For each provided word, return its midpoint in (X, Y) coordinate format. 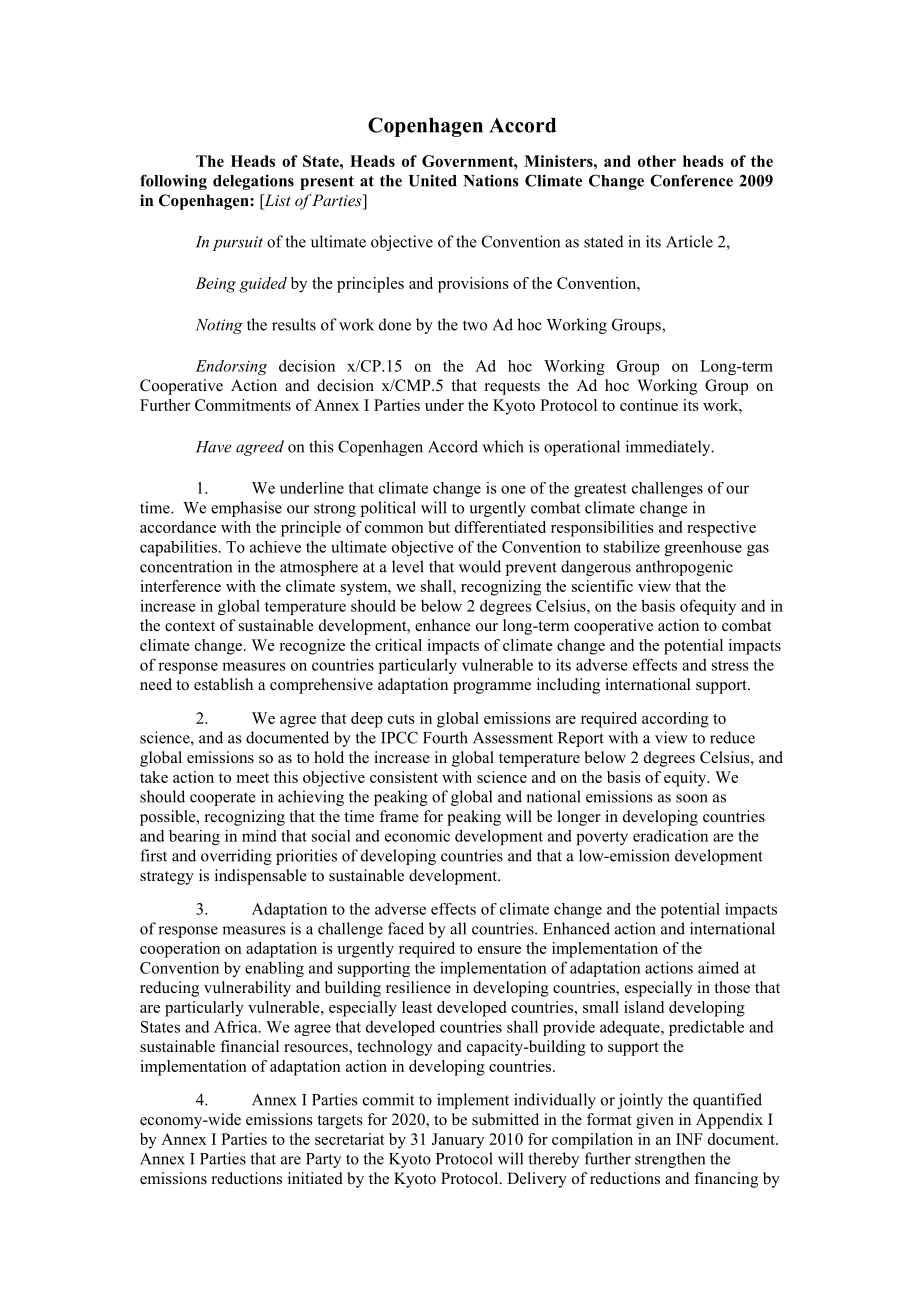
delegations (253, 182)
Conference (691, 180)
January (458, 1141)
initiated (315, 1178)
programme (492, 688)
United (433, 180)
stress (730, 665)
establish (223, 684)
